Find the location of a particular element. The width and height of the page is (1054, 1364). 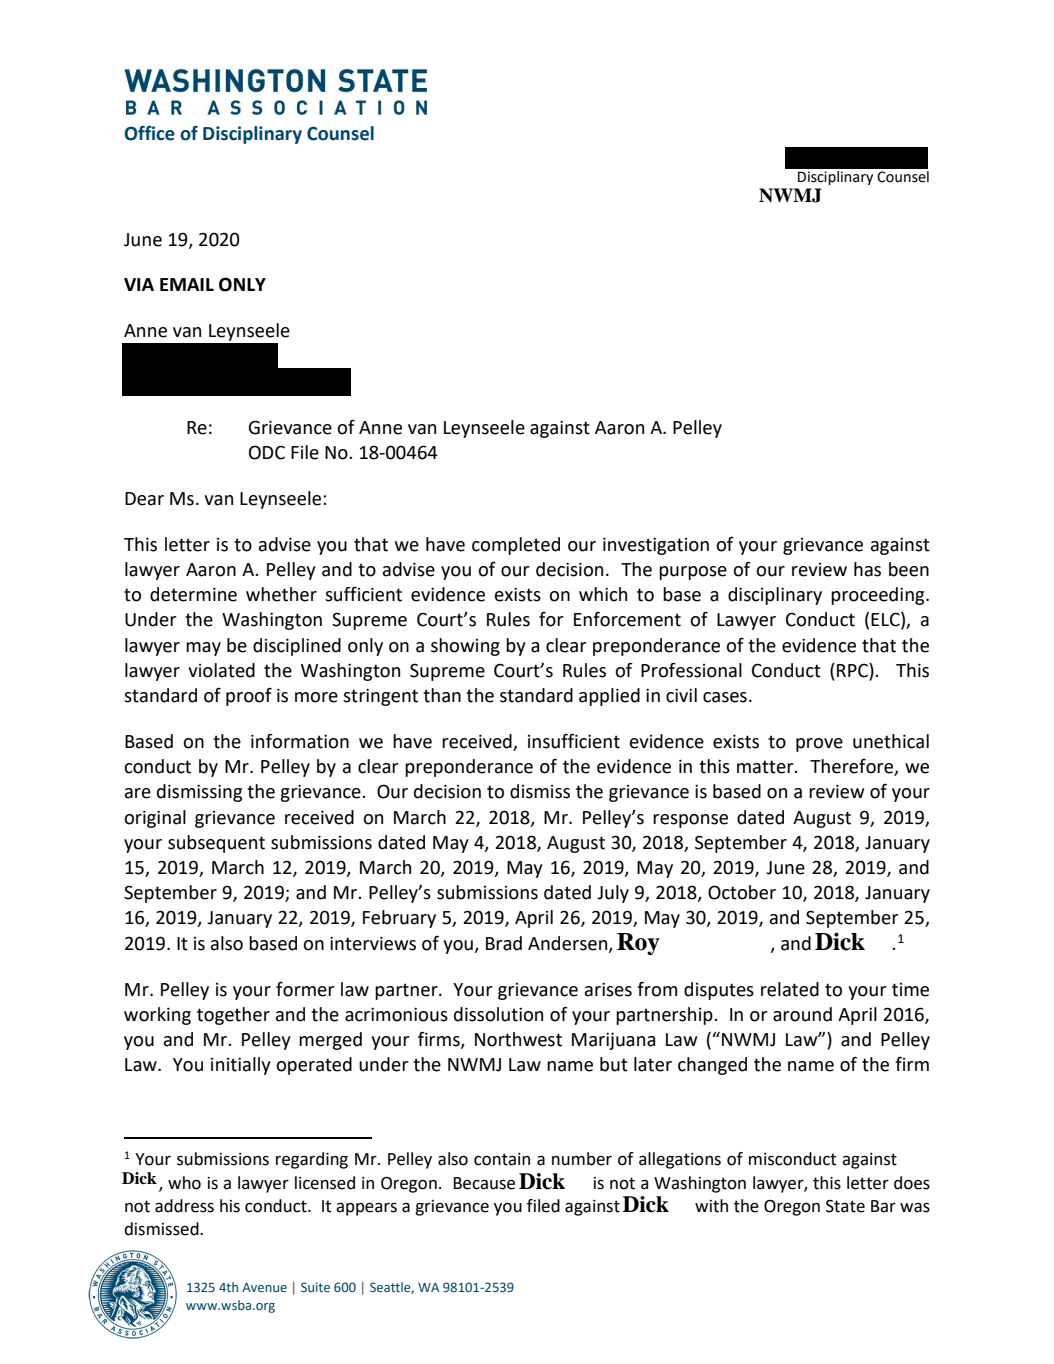

Office is located at coordinates (149, 133).
